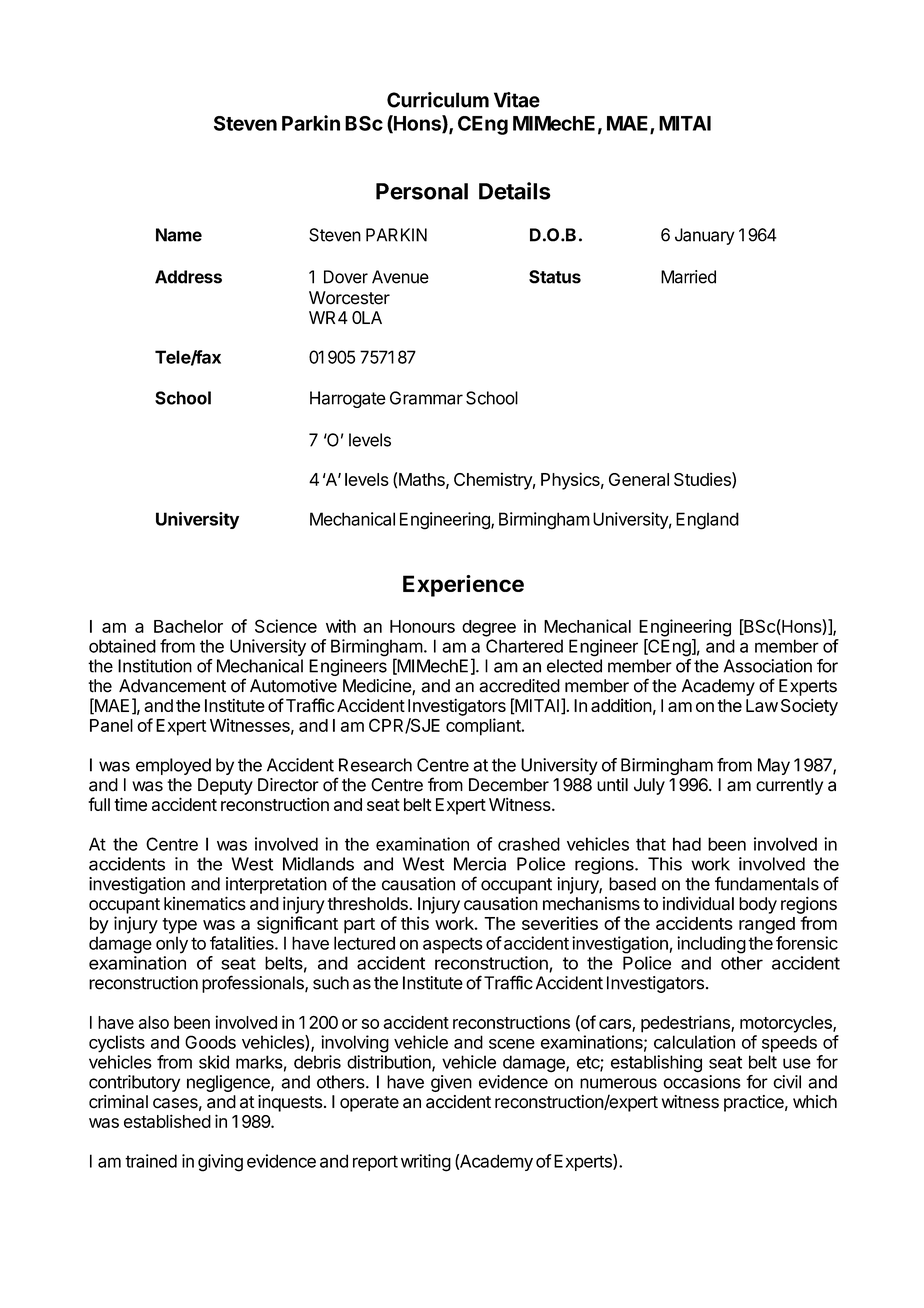 The width and height of the screenshot is (924, 1308). I want to click on Name, so click(179, 235).
